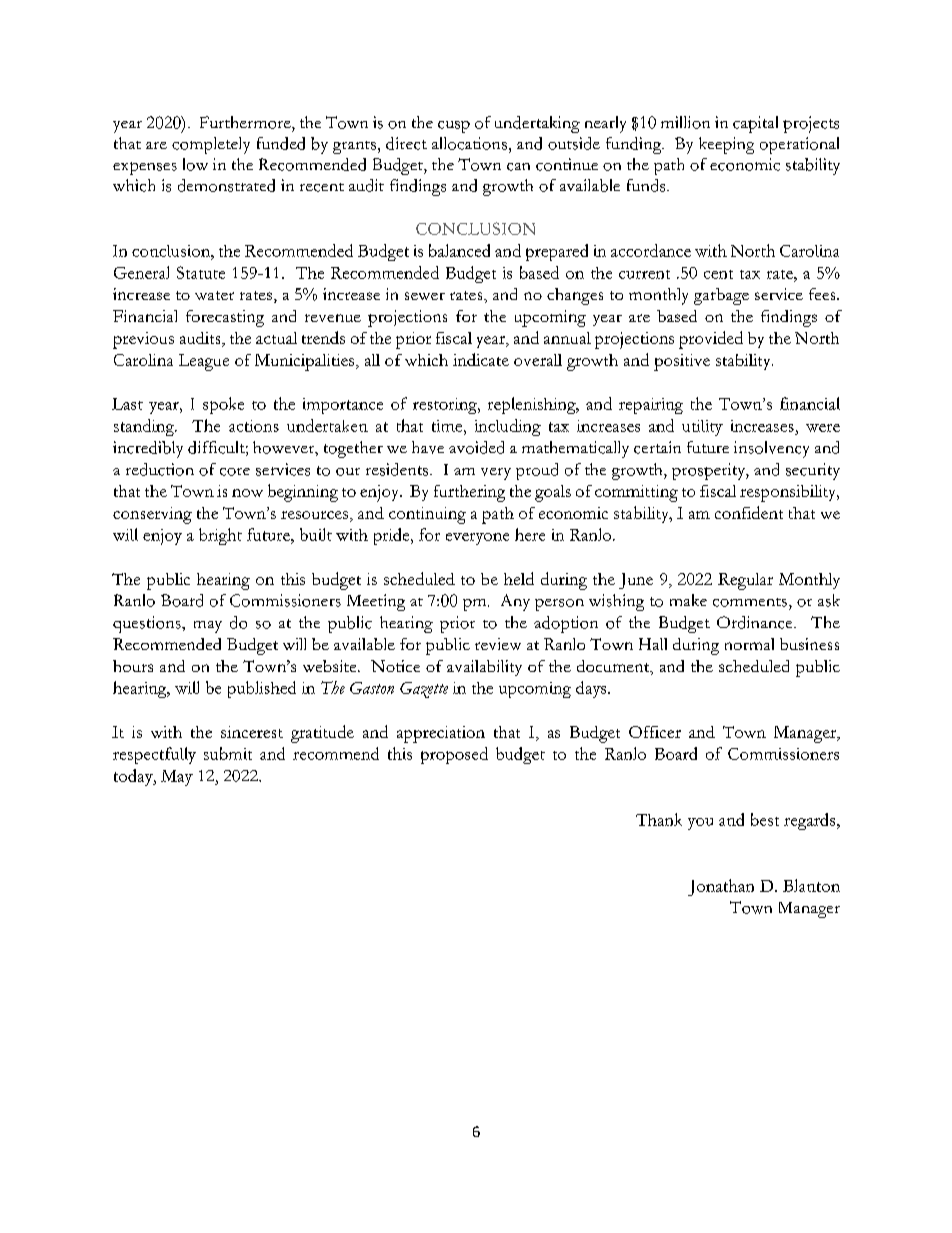 This image has height=1233, width=952. I want to click on Regular, so click(745, 581).
